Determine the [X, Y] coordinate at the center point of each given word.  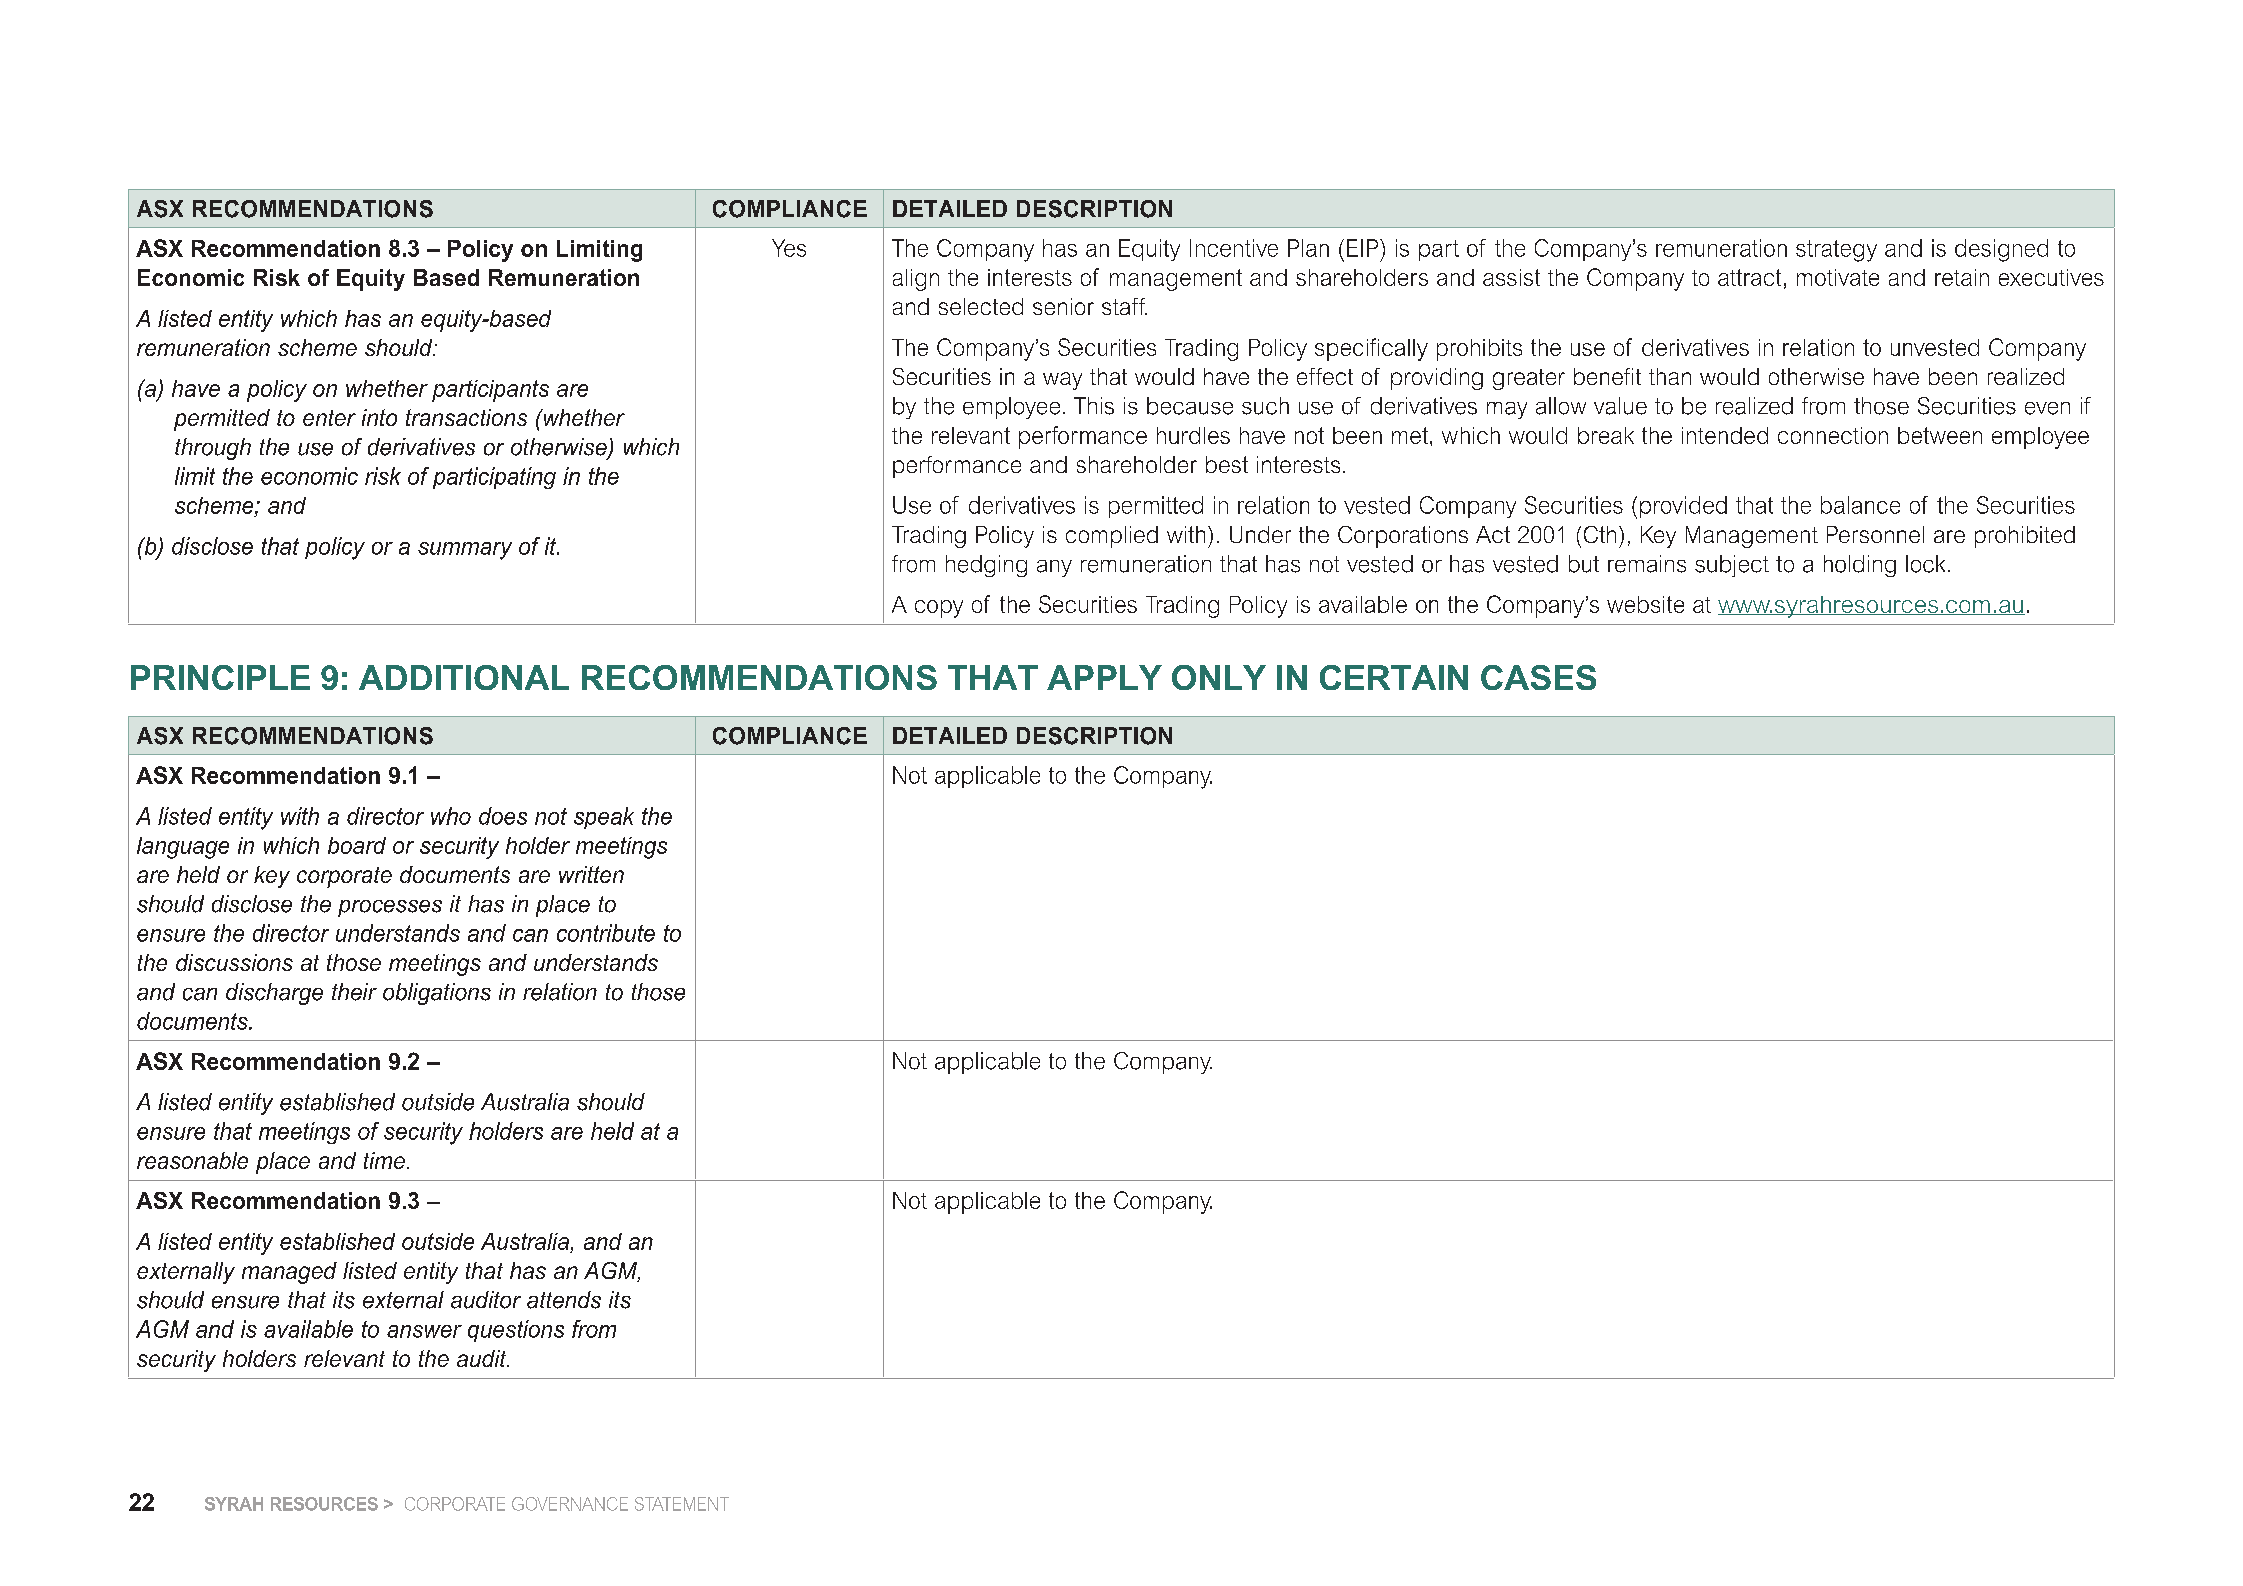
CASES [1538, 677]
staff [1124, 306]
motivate [1838, 277]
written [591, 874]
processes [390, 908]
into [379, 417]
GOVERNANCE [570, 1504]
